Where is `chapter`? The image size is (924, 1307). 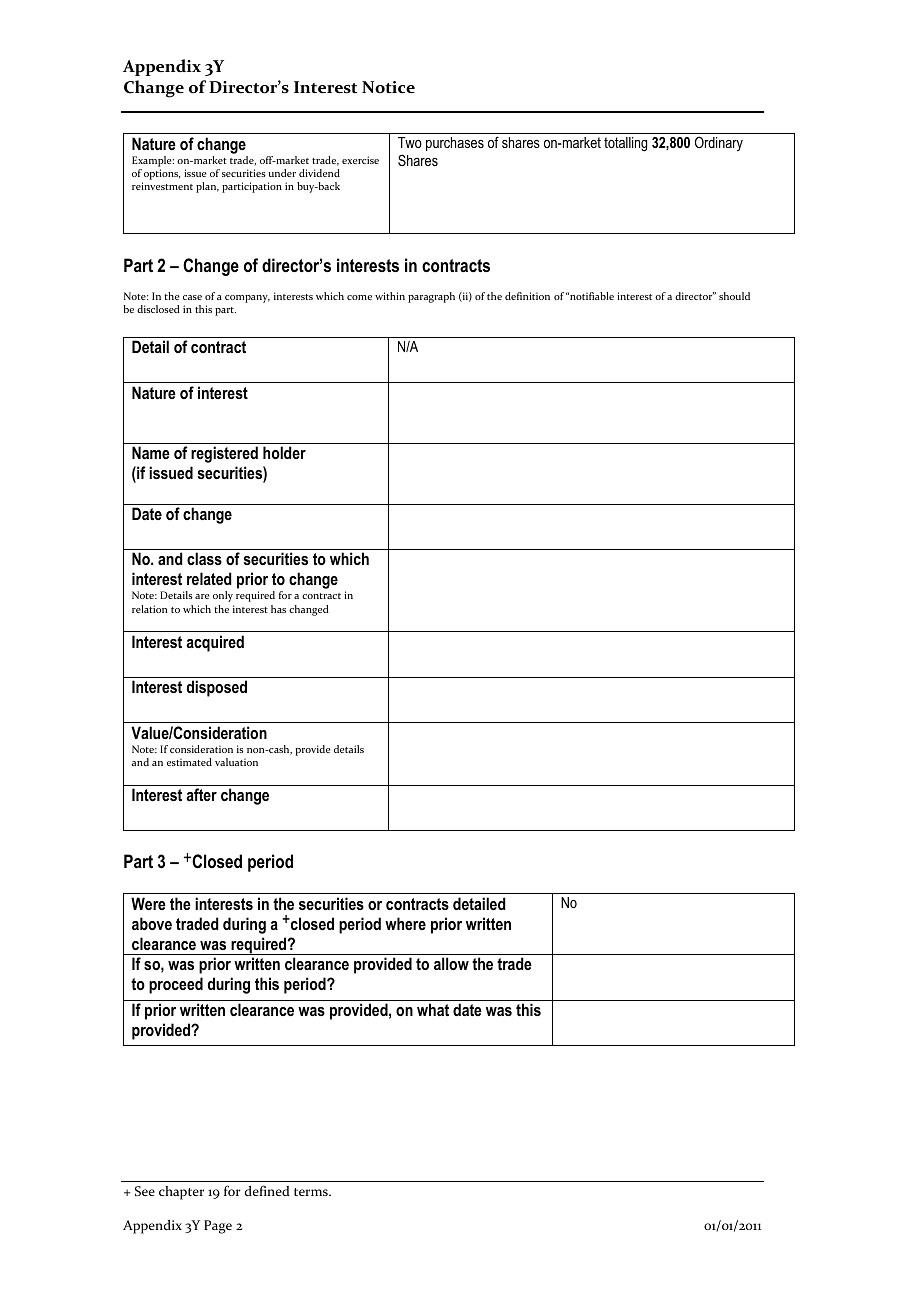
chapter is located at coordinates (181, 1193).
